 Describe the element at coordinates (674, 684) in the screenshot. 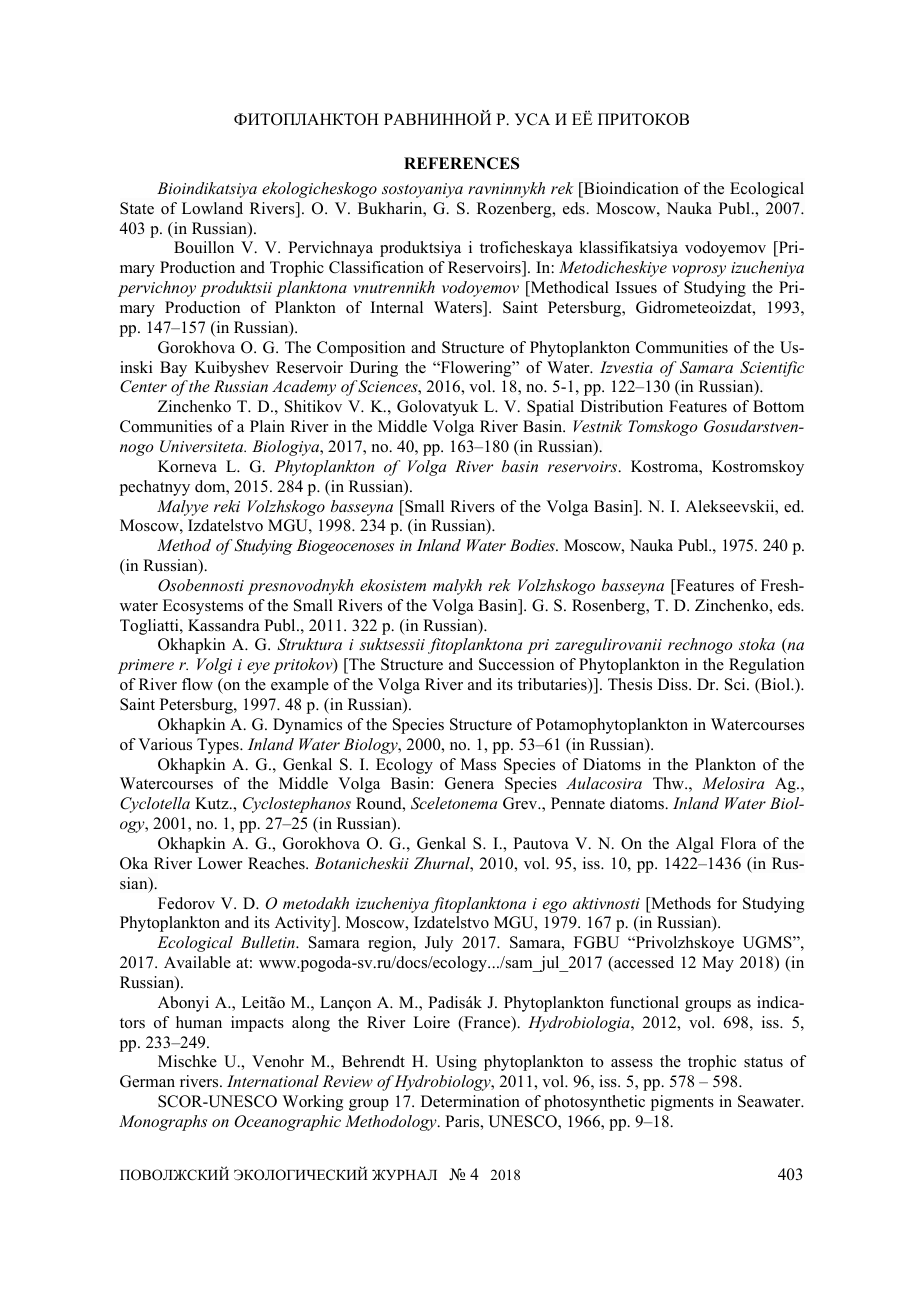

I see `Diss` at that location.
